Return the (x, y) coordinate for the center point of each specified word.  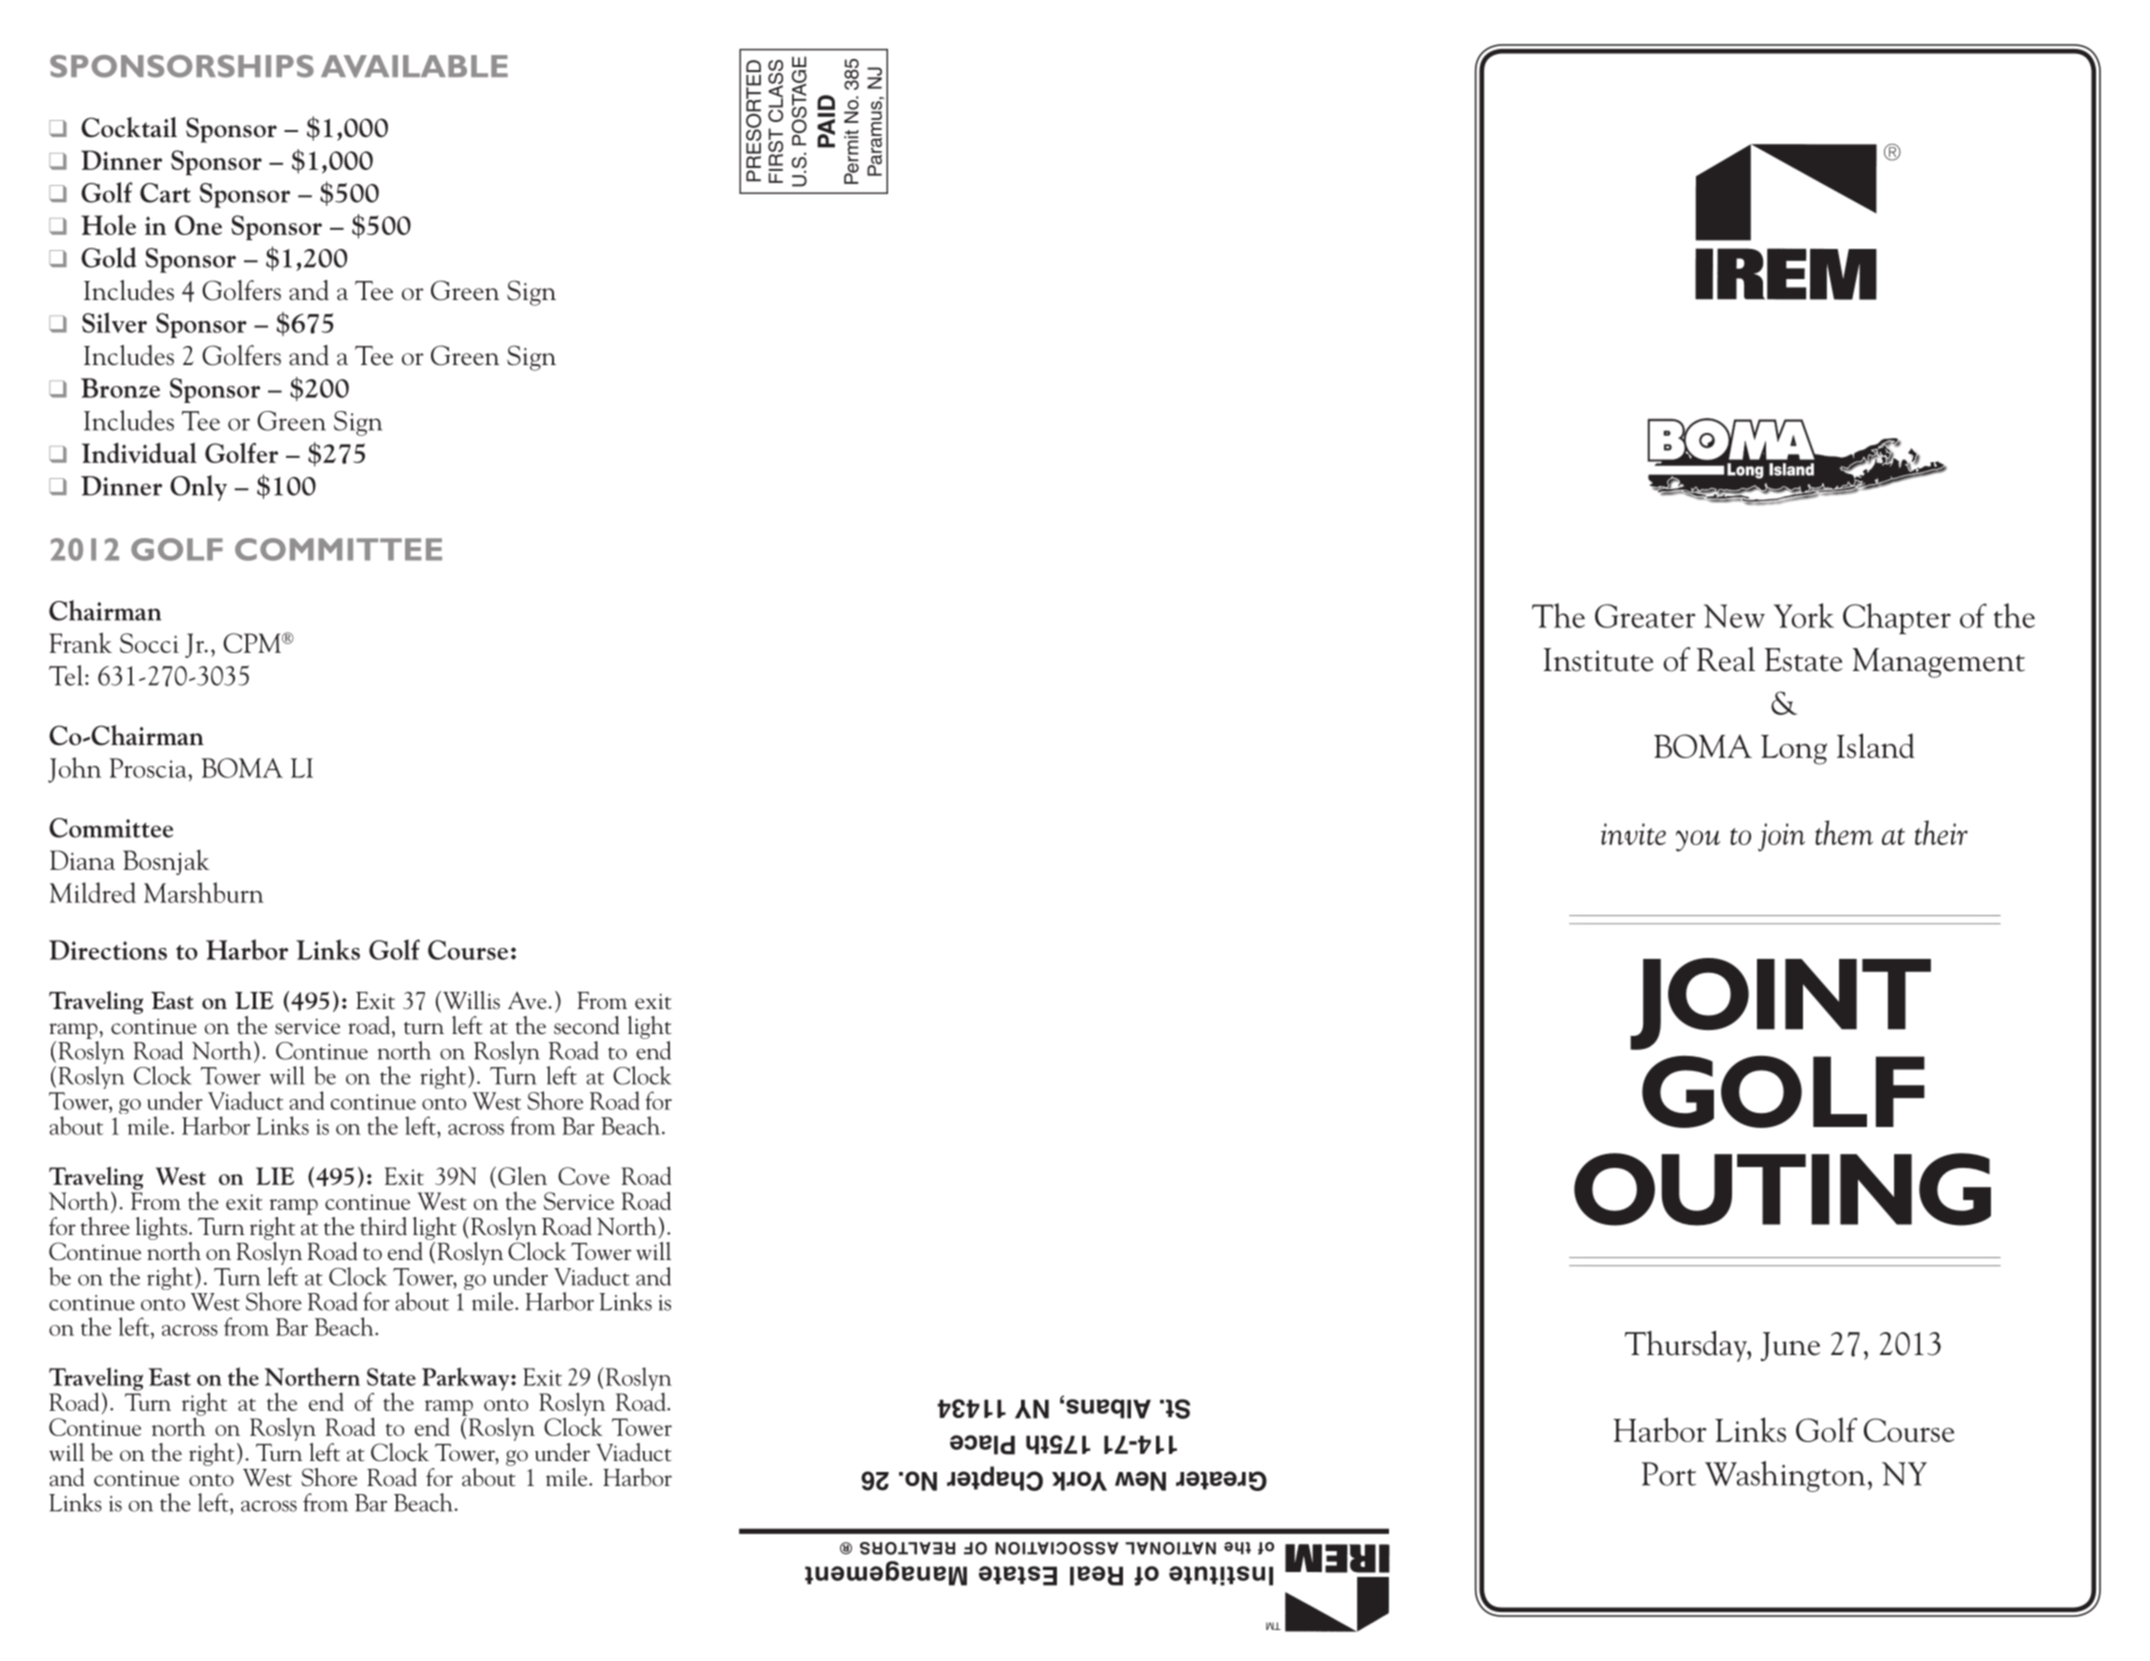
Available (414, 66)
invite (1633, 834)
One (198, 225)
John (74, 770)
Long (1794, 750)
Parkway (467, 1379)
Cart (165, 193)
